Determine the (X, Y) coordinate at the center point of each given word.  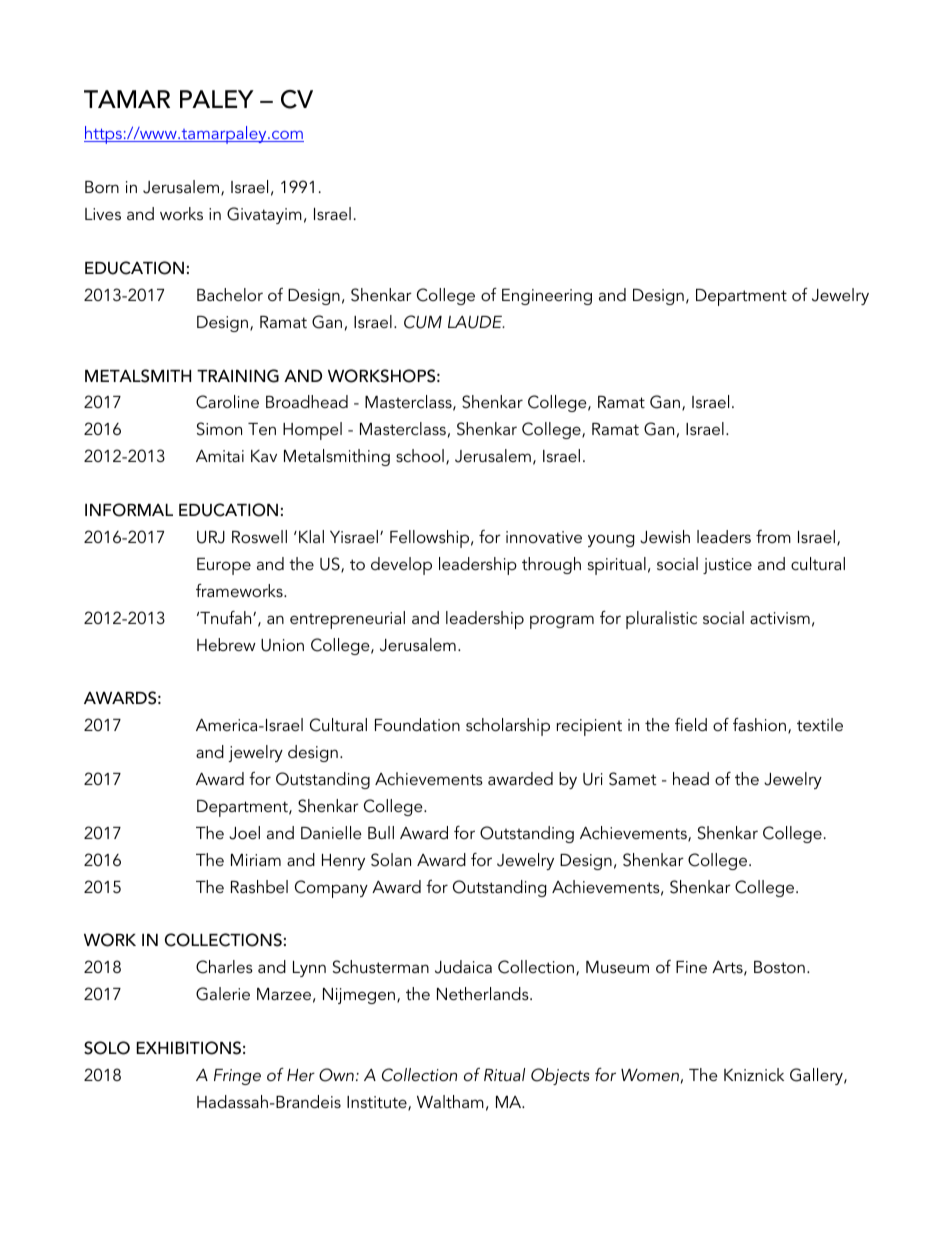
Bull (381, 832)
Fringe (237, 1077)
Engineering (547, 297)
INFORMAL (129, 510)
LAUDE (476, 322)
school (420, 455)
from (773, 536)
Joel (244, 833)
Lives (103, 214)
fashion (759, 724)
